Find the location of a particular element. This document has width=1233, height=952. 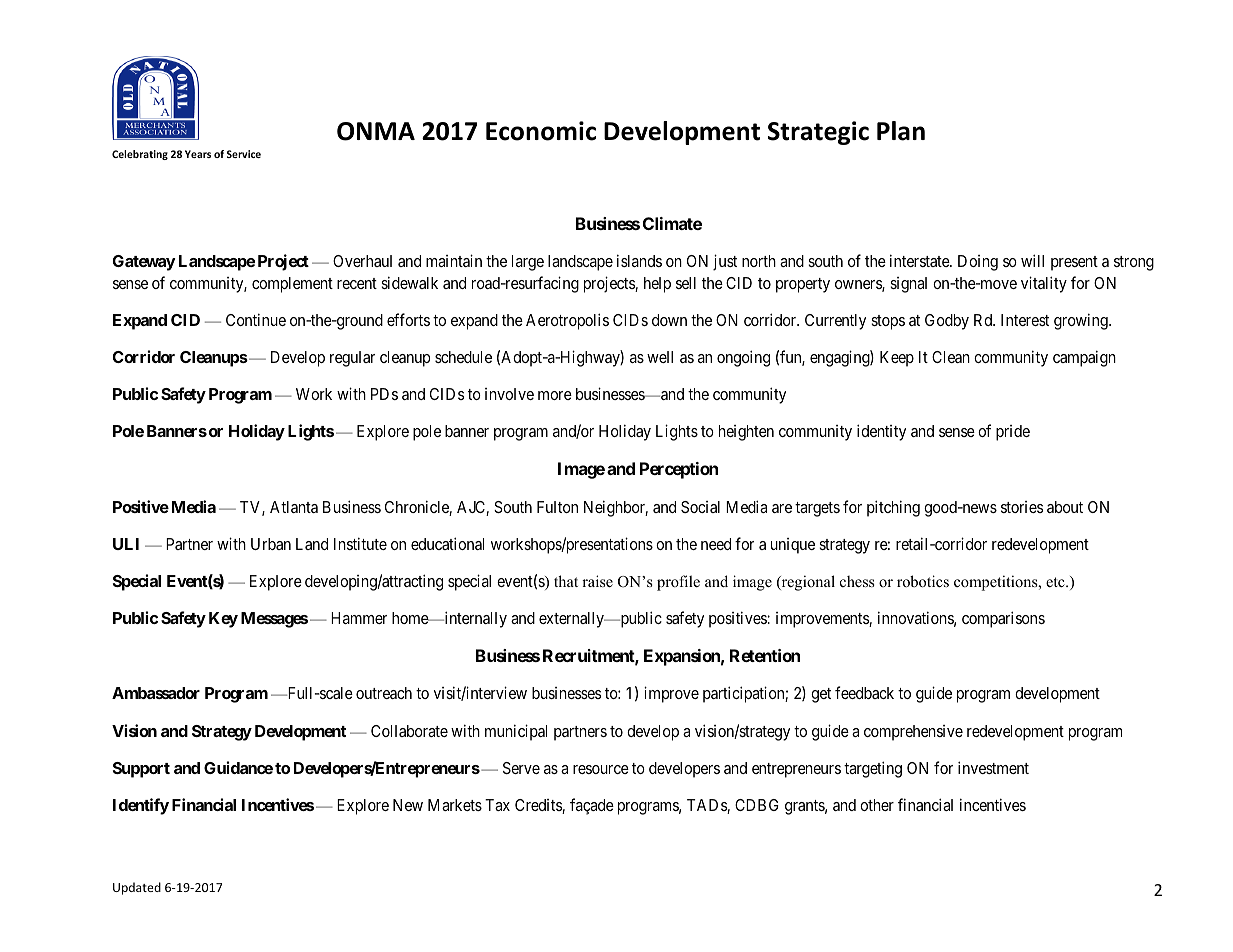

Plan is located at coordinates (901, 131).
